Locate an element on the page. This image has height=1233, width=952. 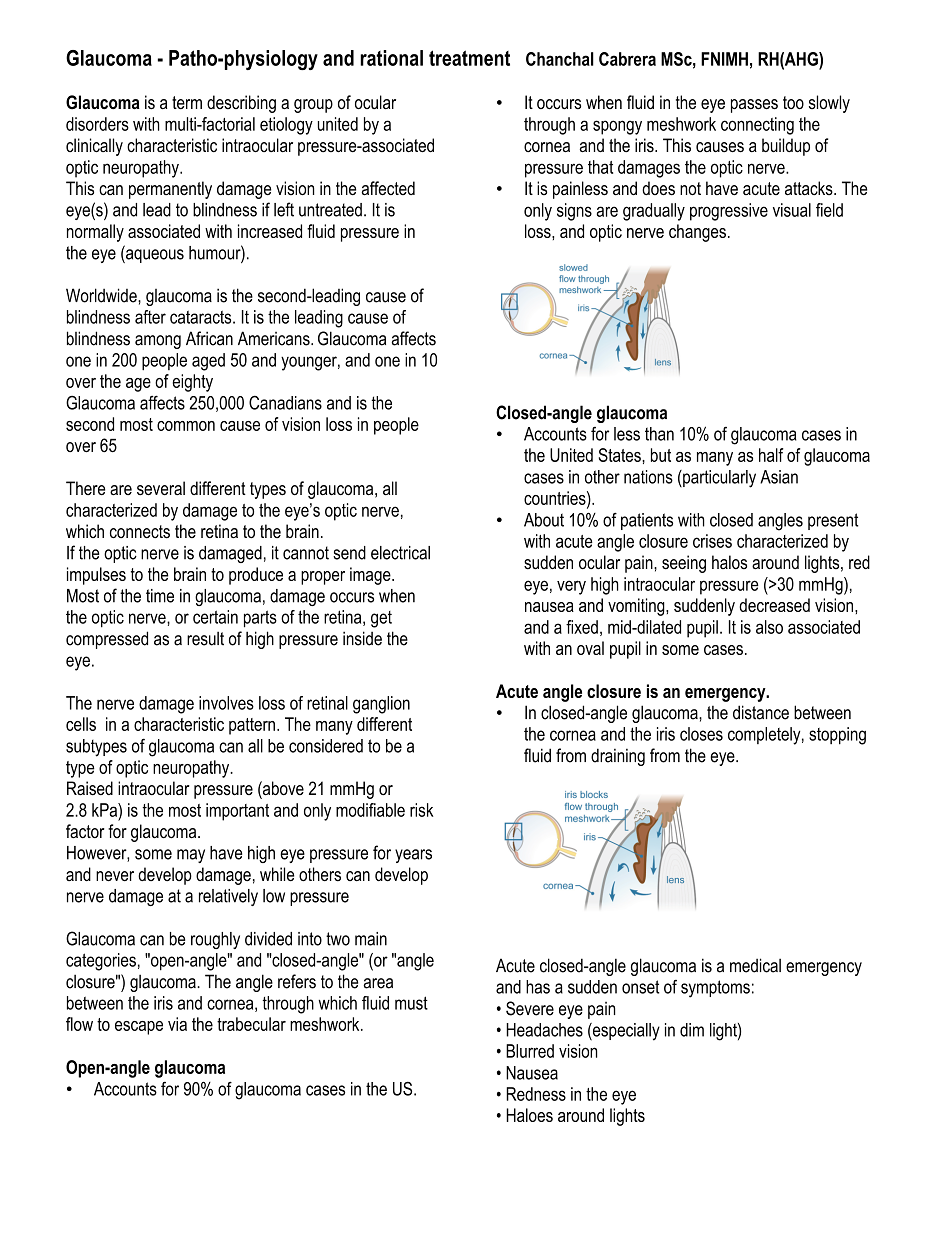
term is located at coordinates (187, 102).
